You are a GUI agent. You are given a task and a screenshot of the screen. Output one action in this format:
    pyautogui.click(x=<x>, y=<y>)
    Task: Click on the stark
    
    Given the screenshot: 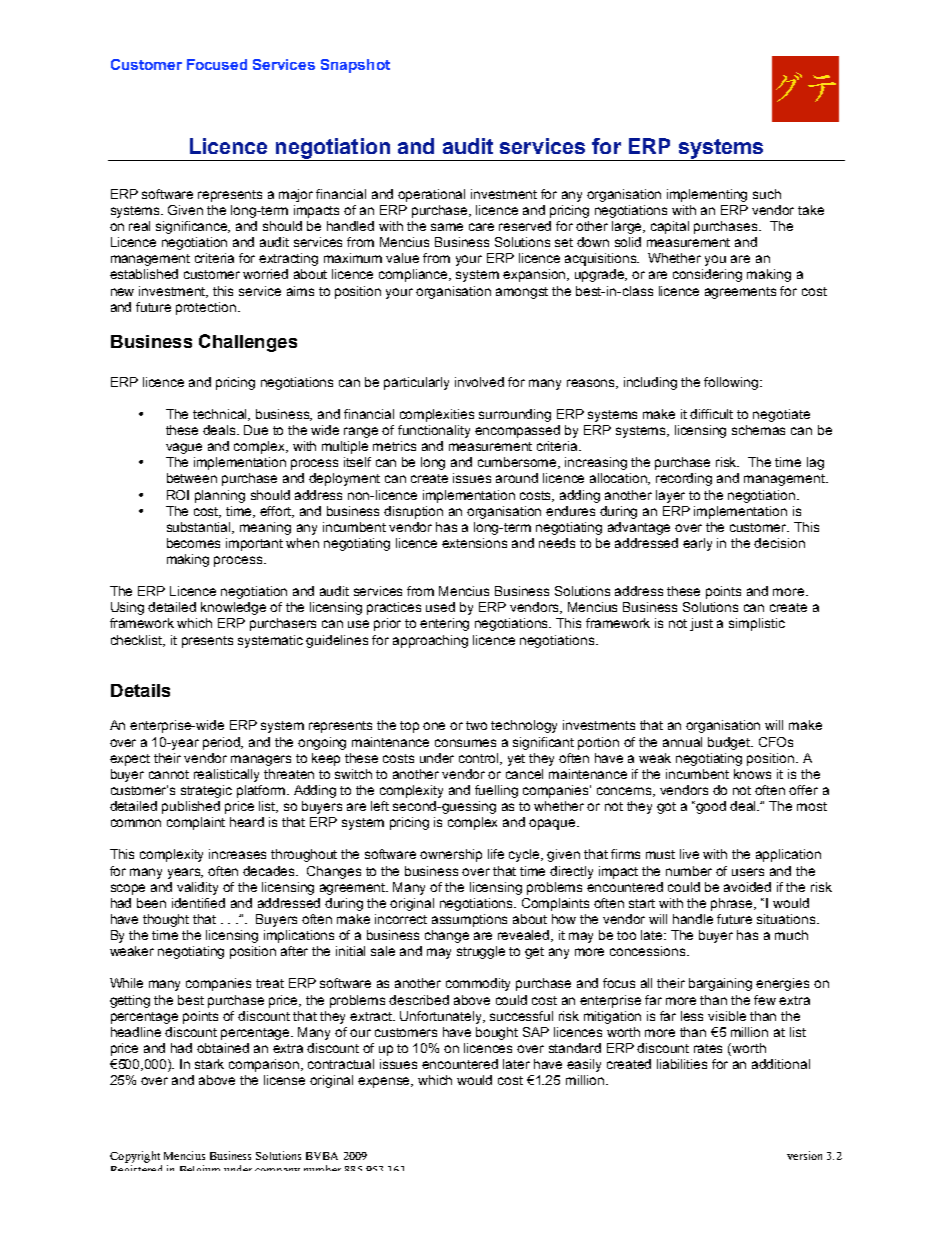 What is the action you would take?
    pyautogui.click(x=209, y=1064)
